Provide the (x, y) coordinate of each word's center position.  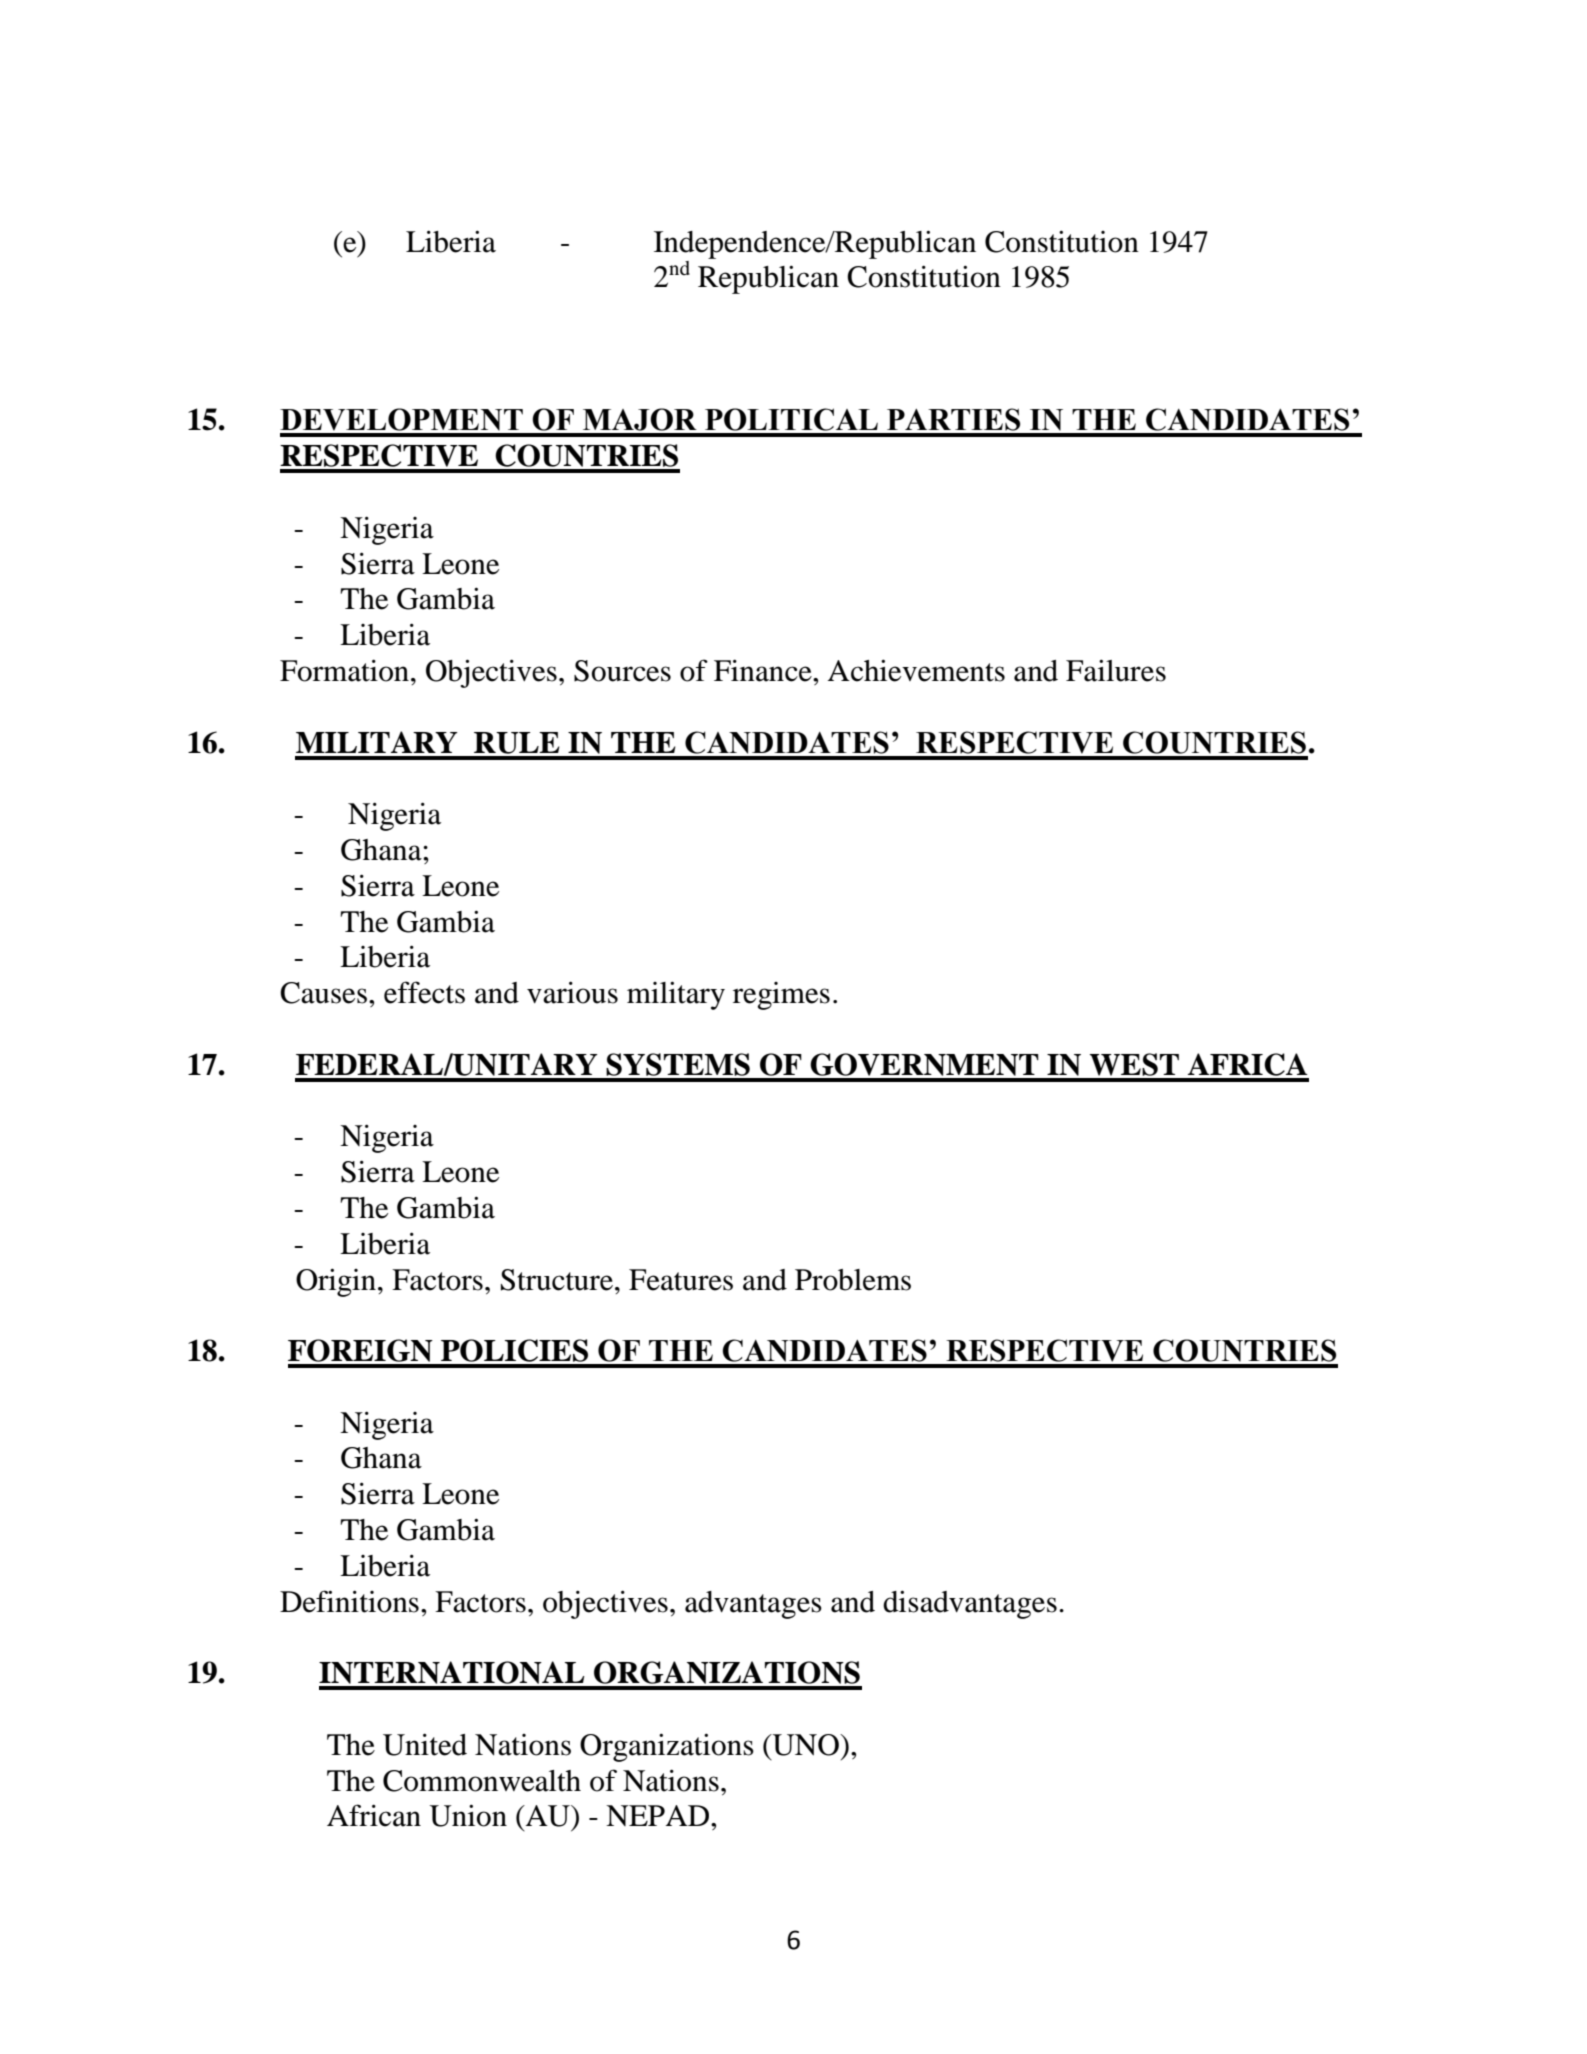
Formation (346, 670)
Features (681, 1280)
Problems (853, 1280)
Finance (764, 670)
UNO (806, 1745)
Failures (1116, 670)
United (425, 1744)
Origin (337, 1282)
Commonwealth (482, 1781)
